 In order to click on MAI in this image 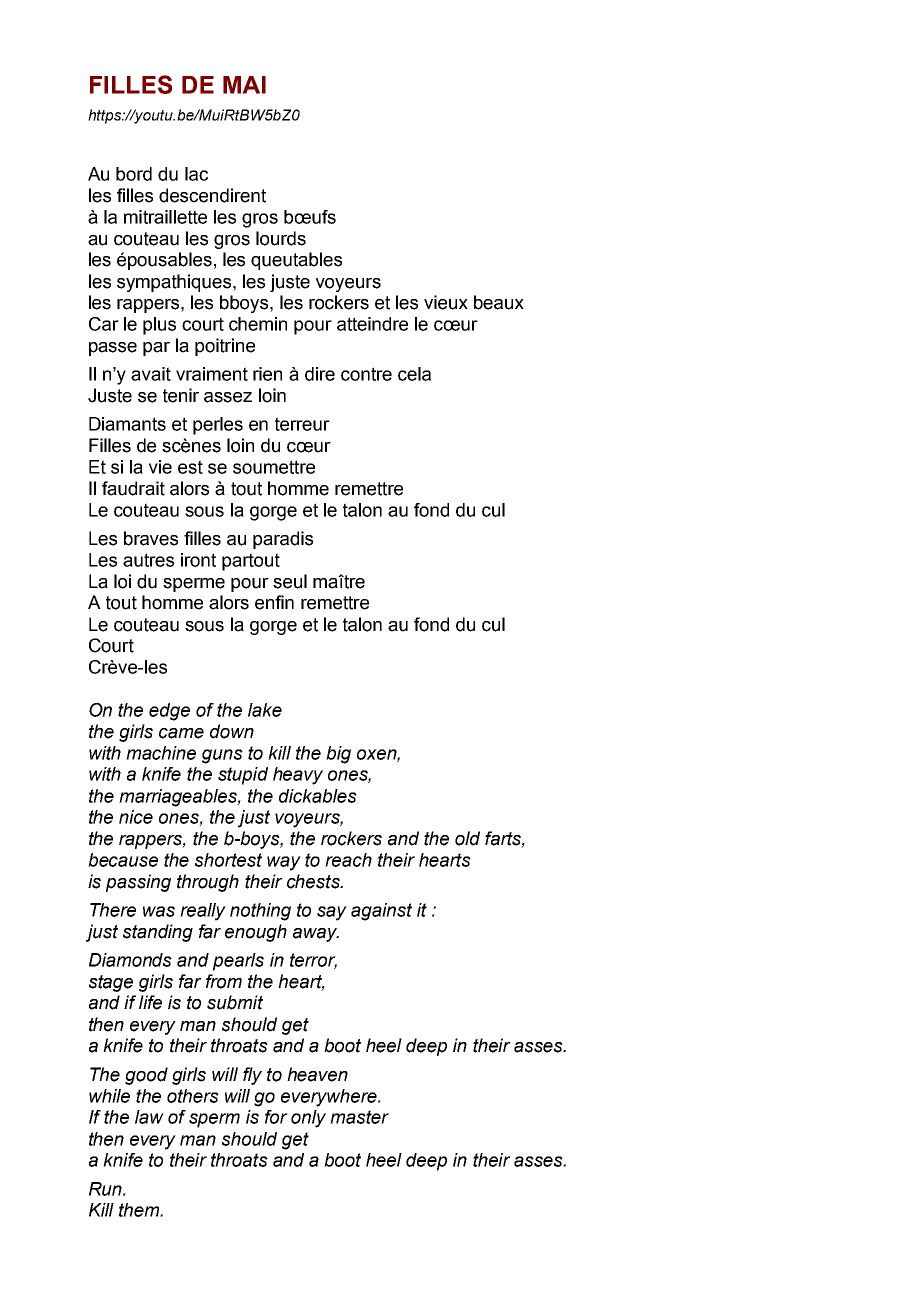, I will do `click(244, 85)`.
